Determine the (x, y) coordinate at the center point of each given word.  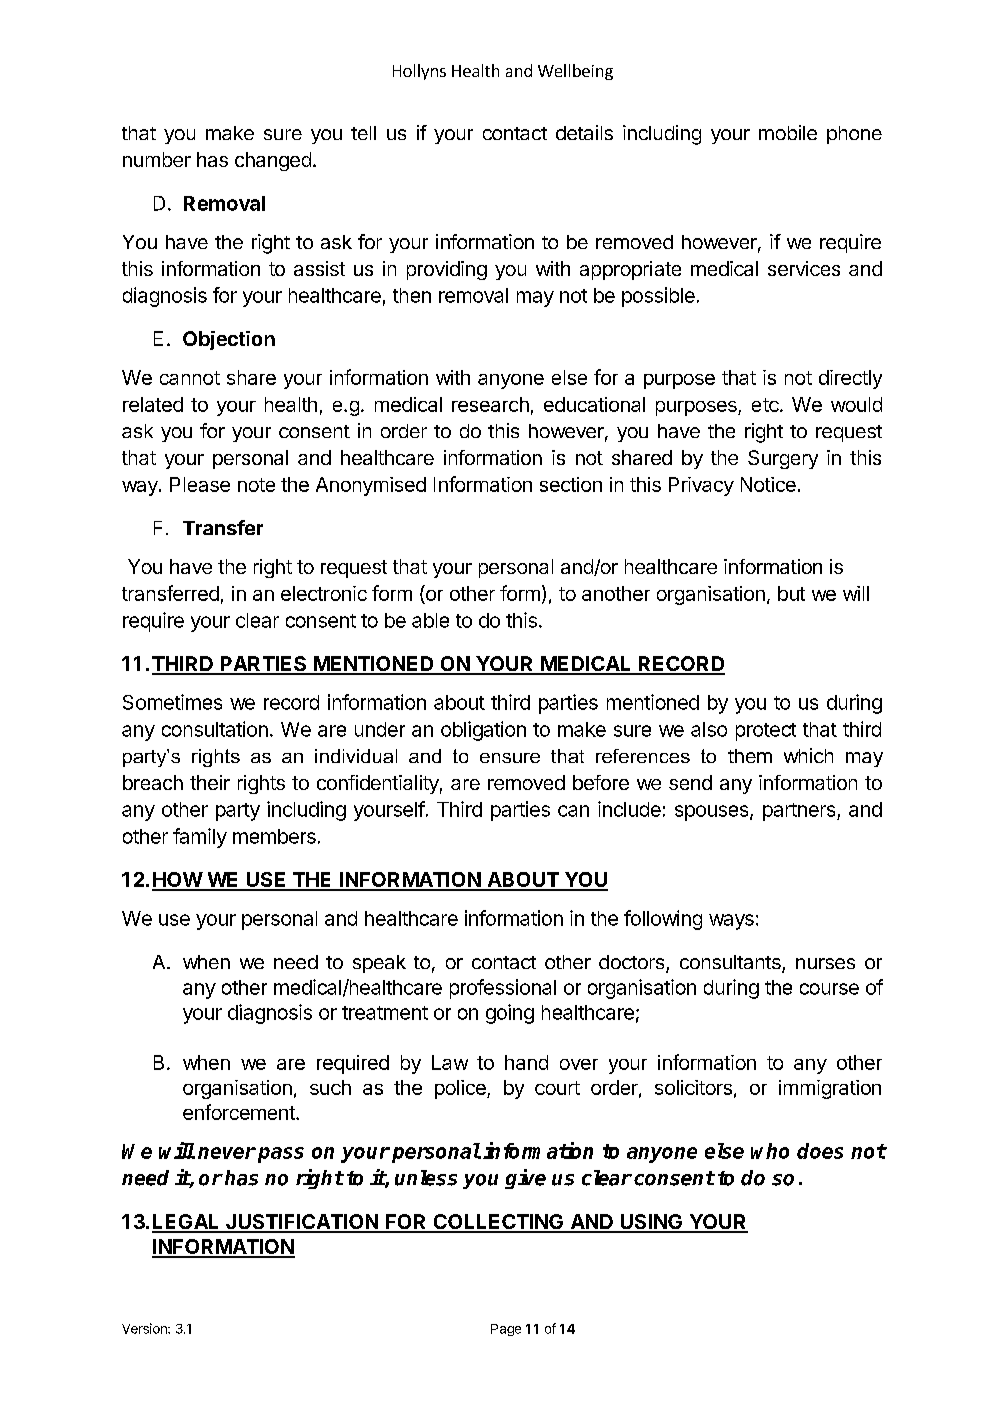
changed (273, 161)
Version (145, 1328)
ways (731, 922)
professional (503, 989)
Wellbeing (575, 72)
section (571, 484)
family (200, 838)
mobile (788, 132)
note (256, 485)
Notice (768, 484)
